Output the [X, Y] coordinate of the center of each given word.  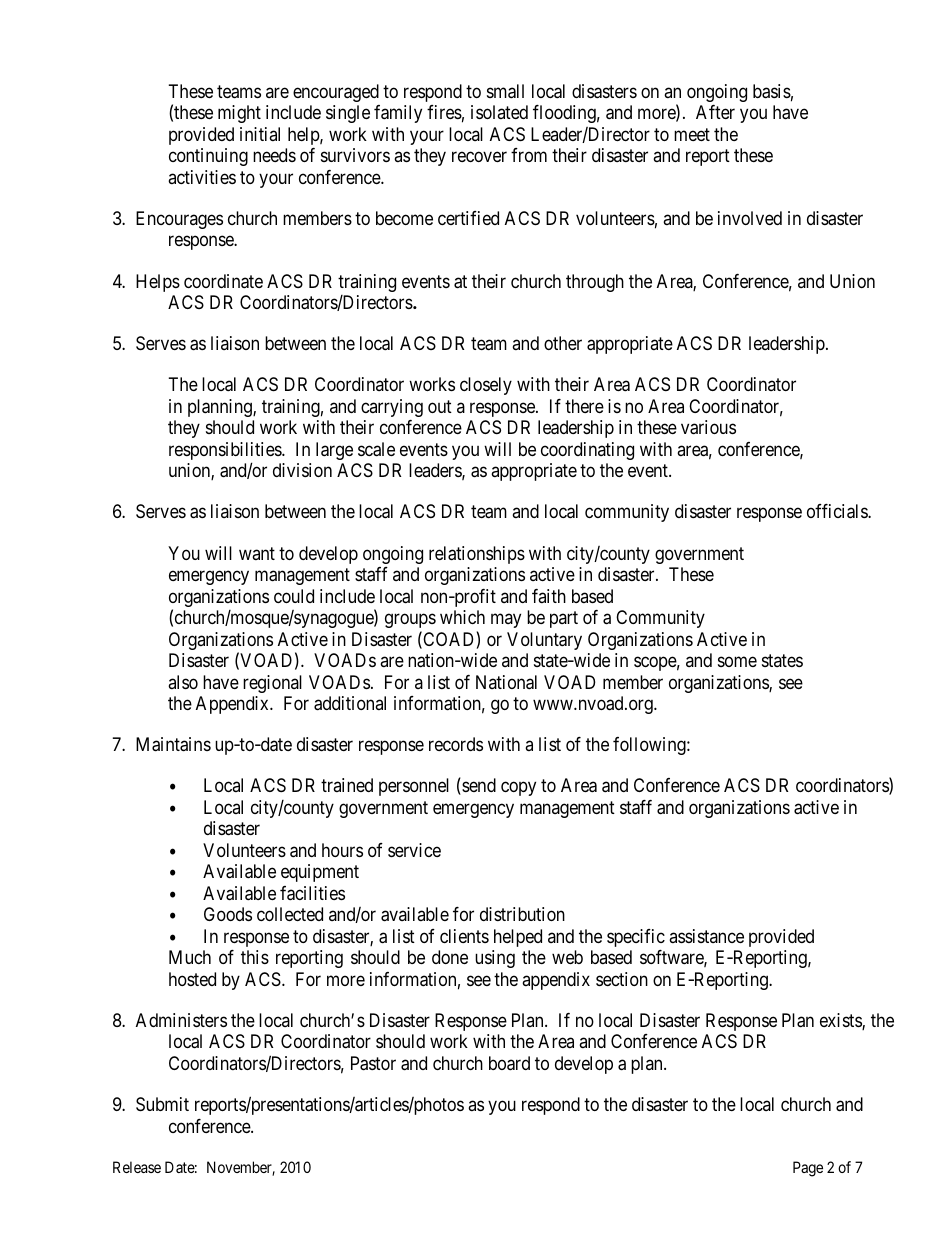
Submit [162, 1104]
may [506, 621]
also [183, 682]
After [715, 112]
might [239, 114]
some [737, 662]
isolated [499, 112]
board [509, 1063]
